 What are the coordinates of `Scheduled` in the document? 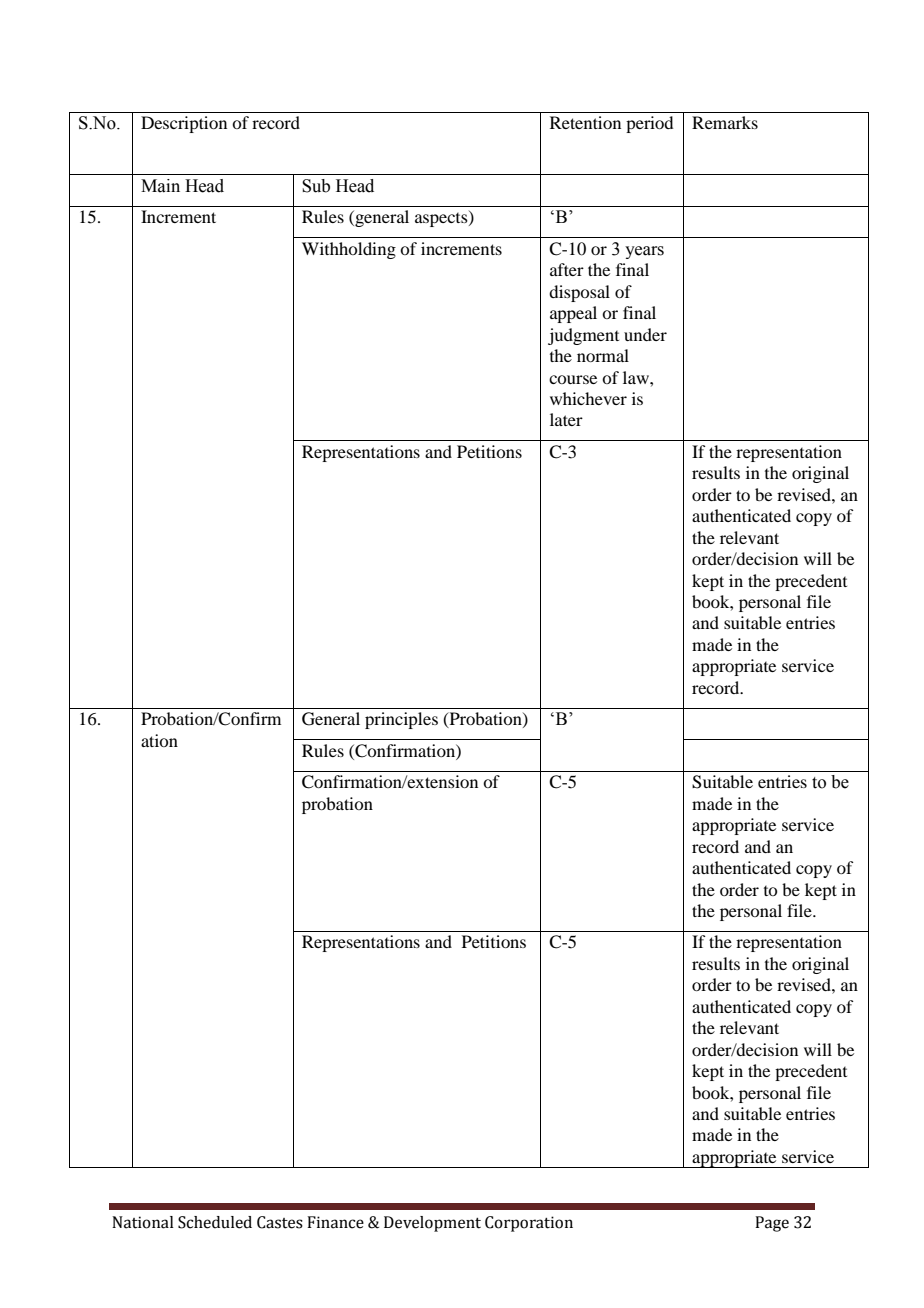 It's located at (215, 1222).
